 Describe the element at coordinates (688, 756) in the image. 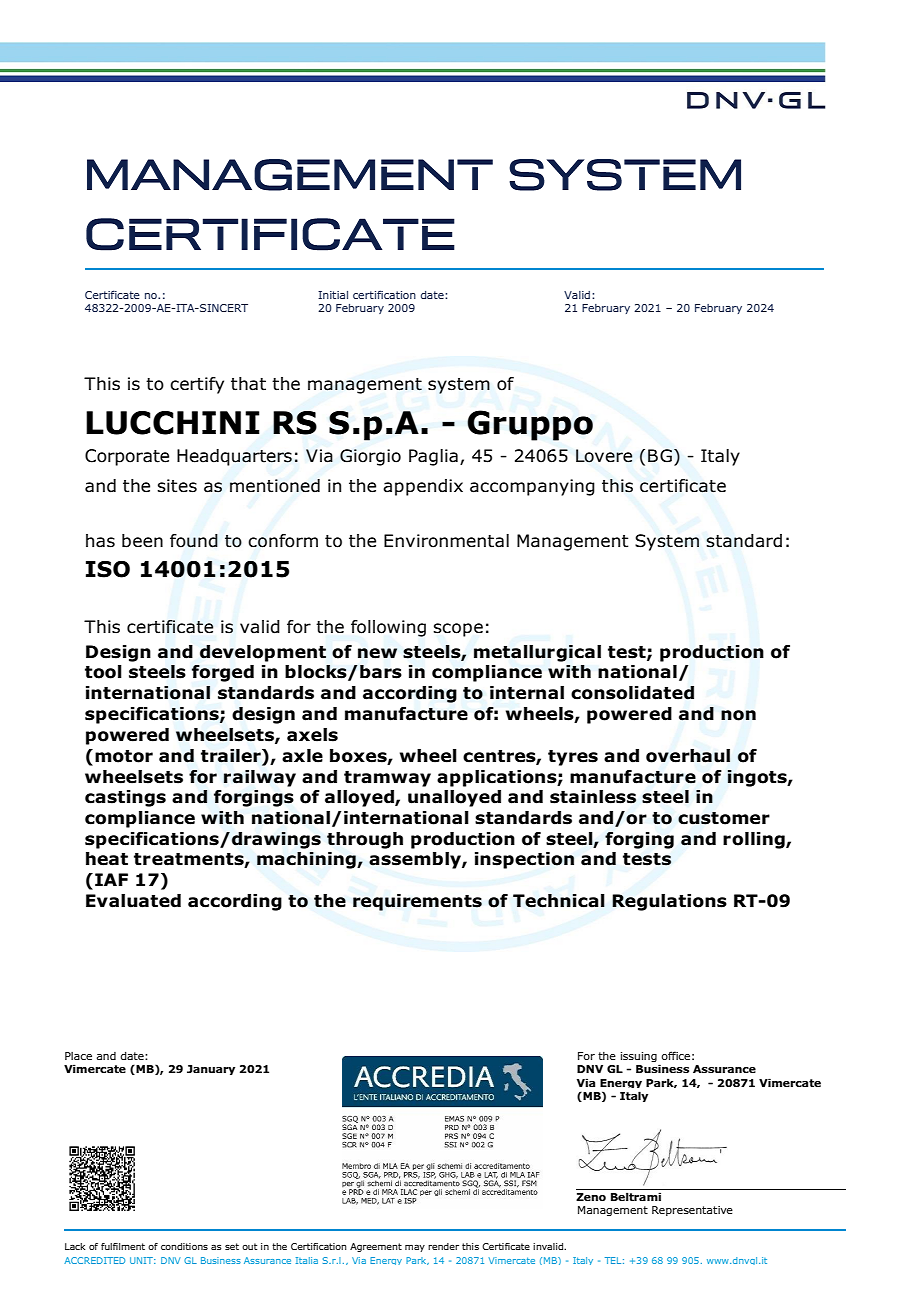

I see `overhaul` at that location.
